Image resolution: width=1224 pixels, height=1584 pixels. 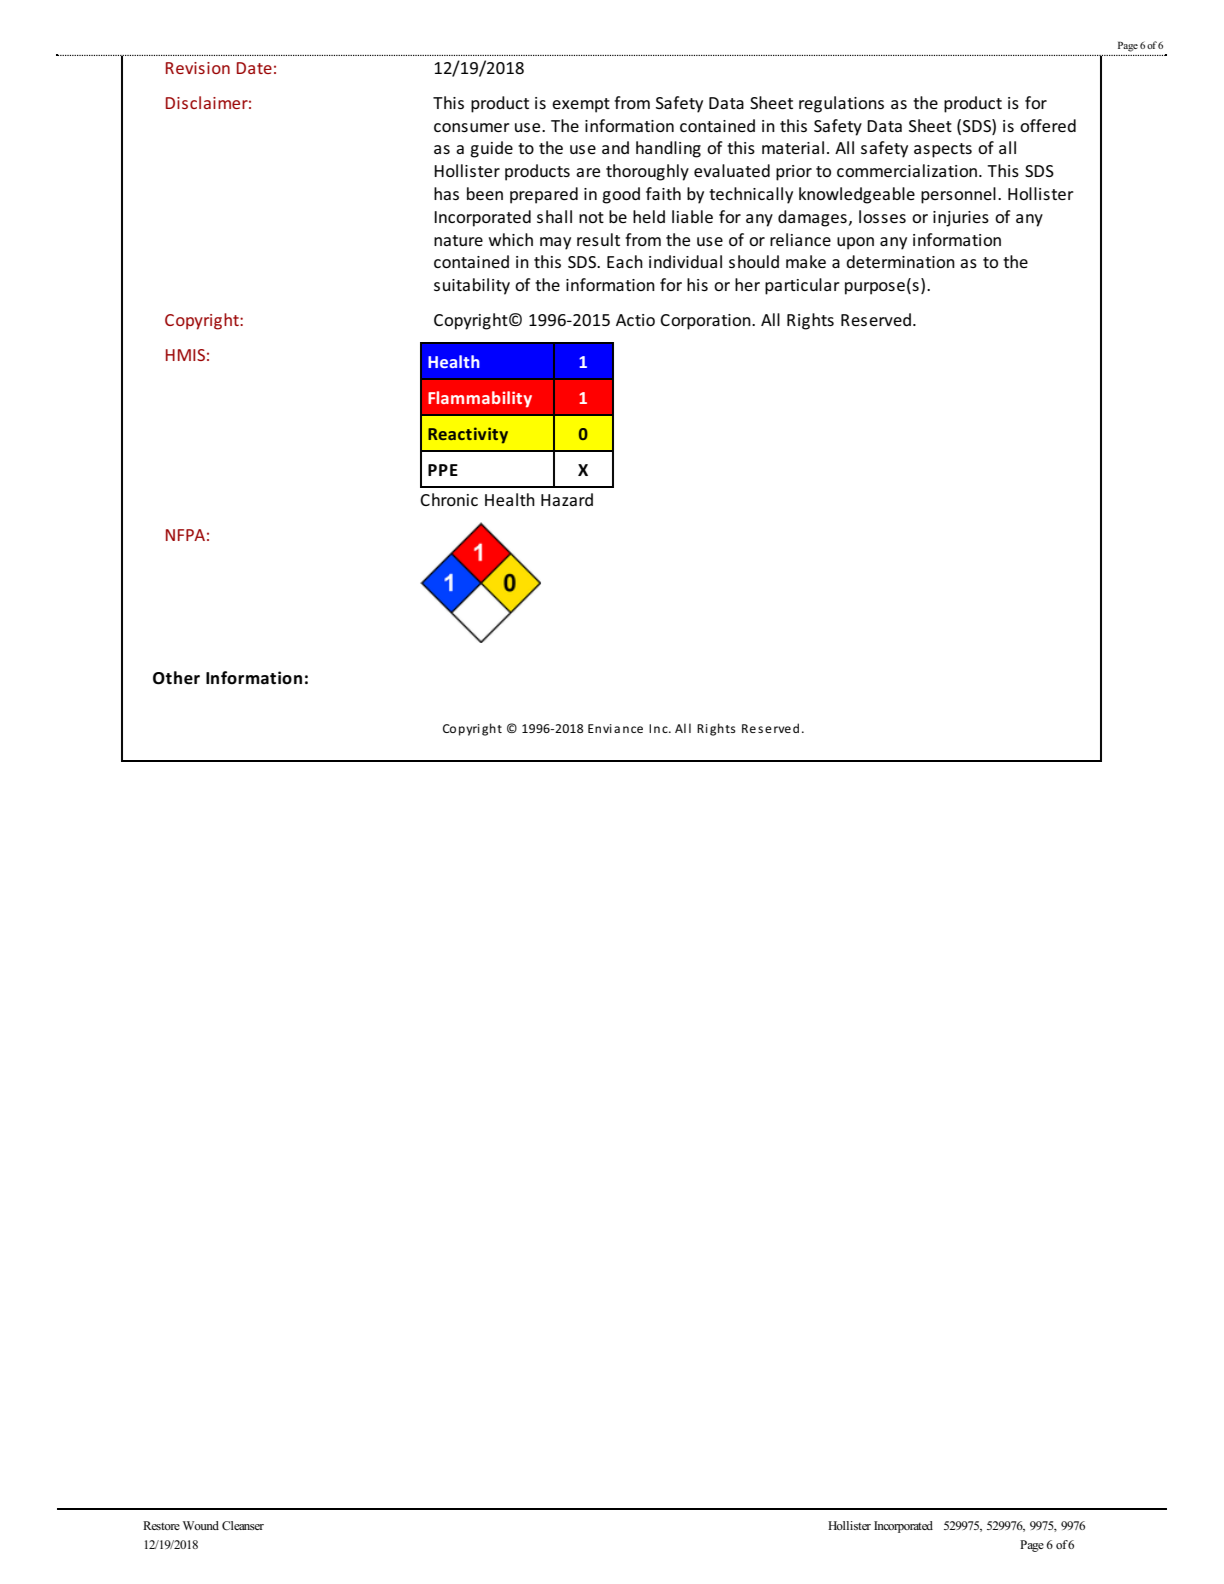 I want to click on Hazard, so click(x=567, y=499).
